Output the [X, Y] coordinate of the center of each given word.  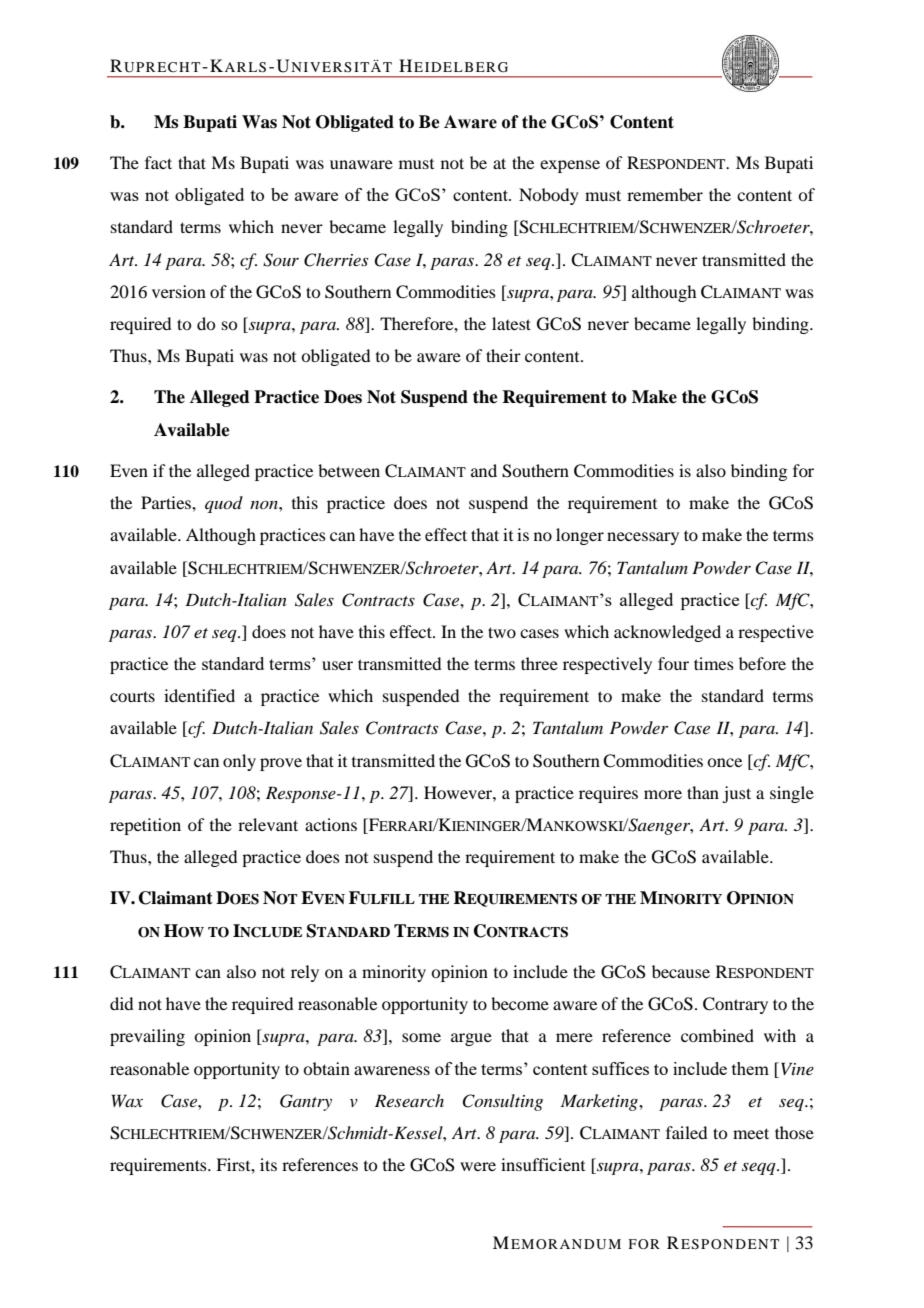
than [703, 792]
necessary [643, 538]
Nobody [549, 196]
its [268, 1164]
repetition [145, 826]
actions [331, 824]
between [349, 470]
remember [665, 194]
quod [224, 504]
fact [158, 162]
